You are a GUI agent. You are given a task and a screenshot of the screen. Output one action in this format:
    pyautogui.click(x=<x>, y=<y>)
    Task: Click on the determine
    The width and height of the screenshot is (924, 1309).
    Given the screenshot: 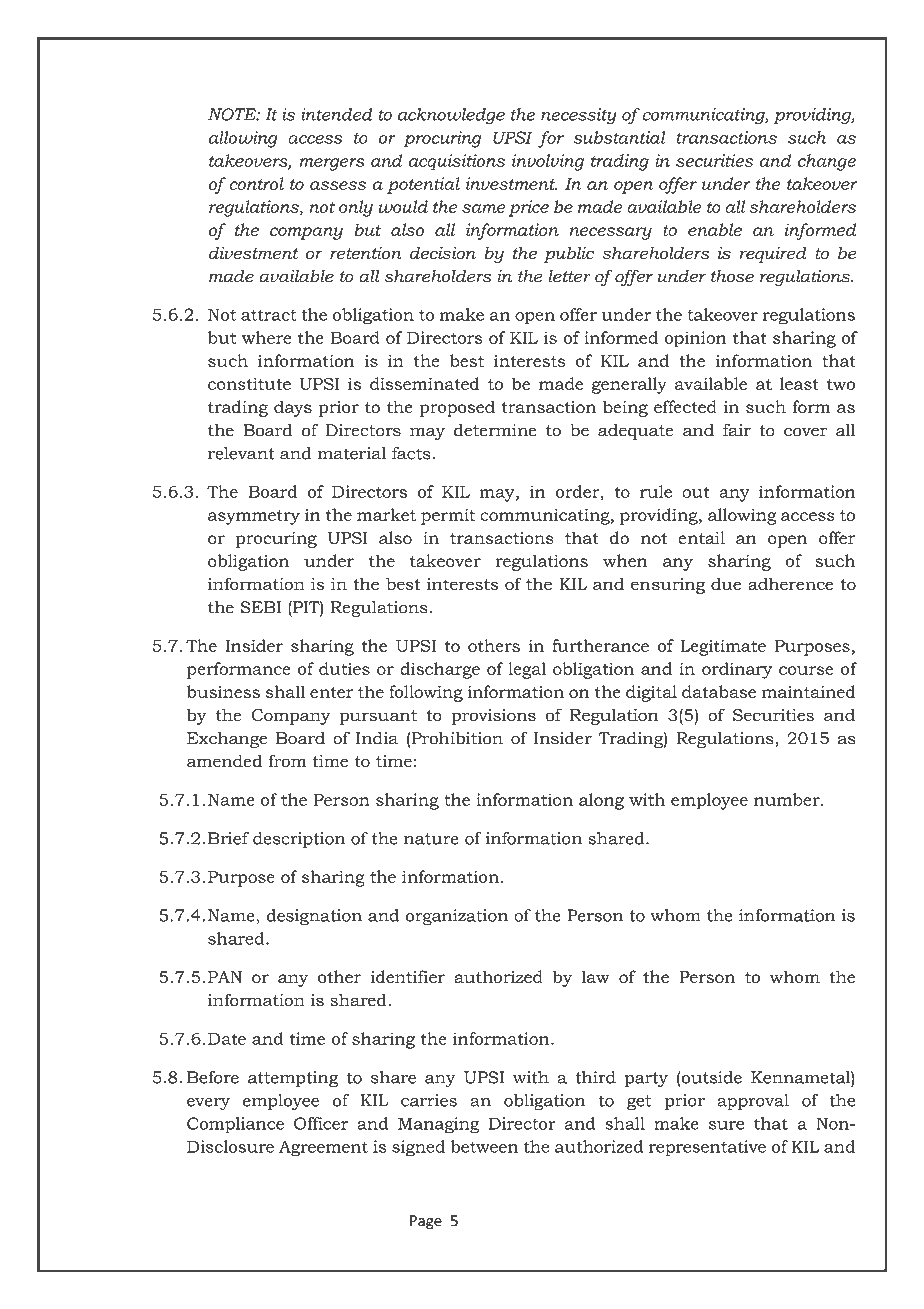 What is the action you would take?
    pyautogui.click(x=495, y=430)
